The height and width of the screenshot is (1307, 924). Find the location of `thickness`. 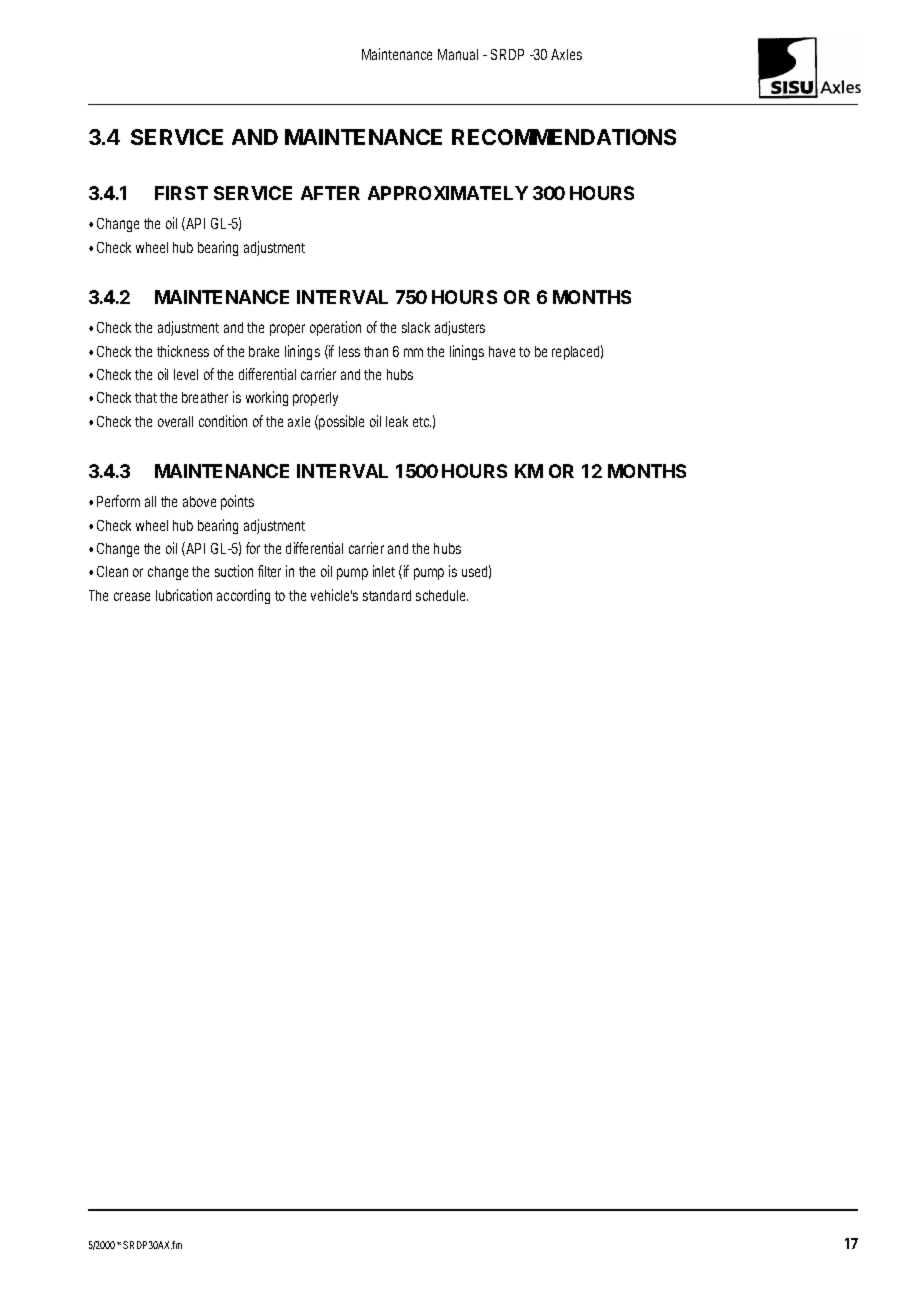

thickness is located at coordinates (183, 351).
